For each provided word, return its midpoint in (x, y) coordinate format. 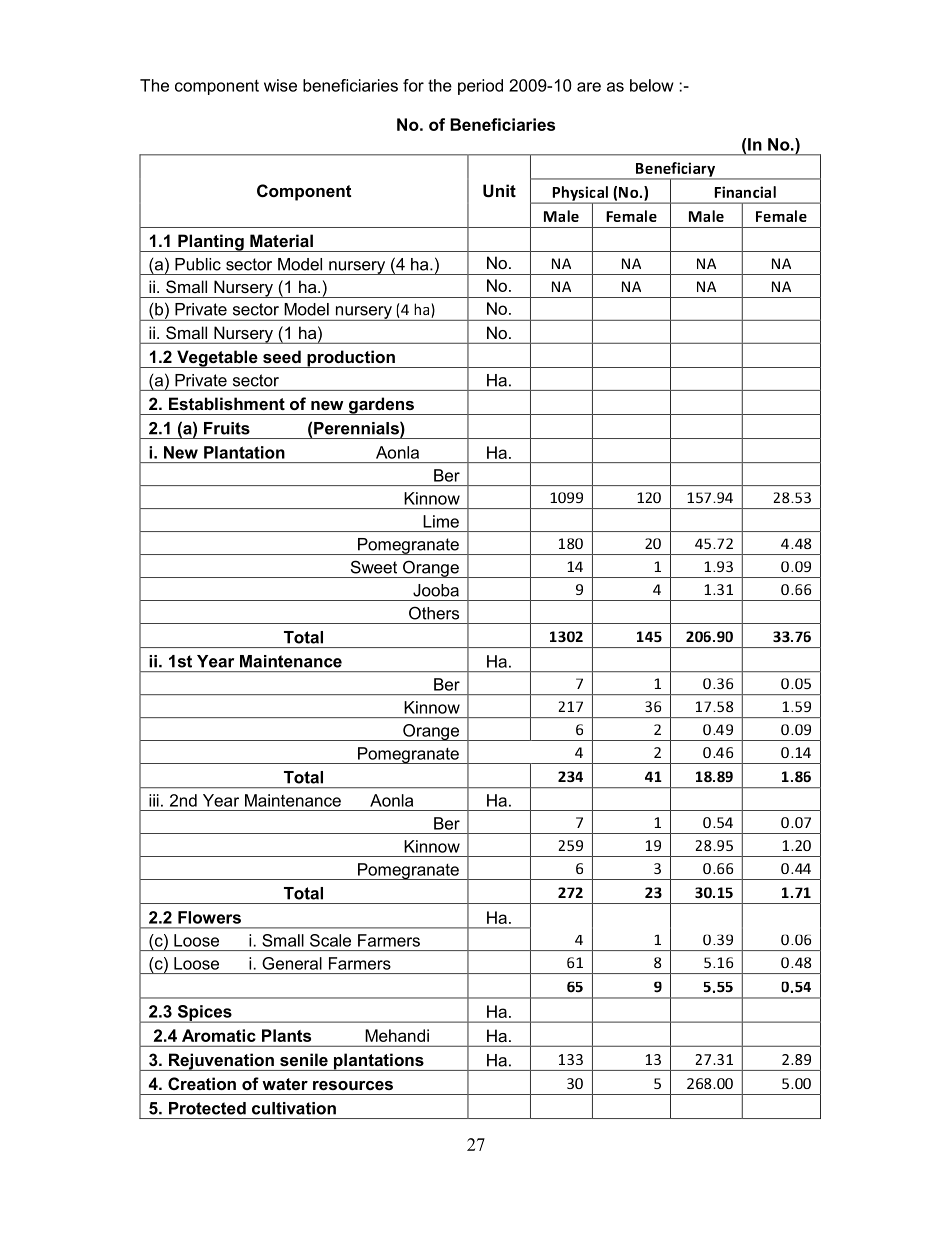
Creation (202, 1083)
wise (280, 85)
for (413, 85)
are (589, 87)
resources (353, 1085)
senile (304, 1059)
